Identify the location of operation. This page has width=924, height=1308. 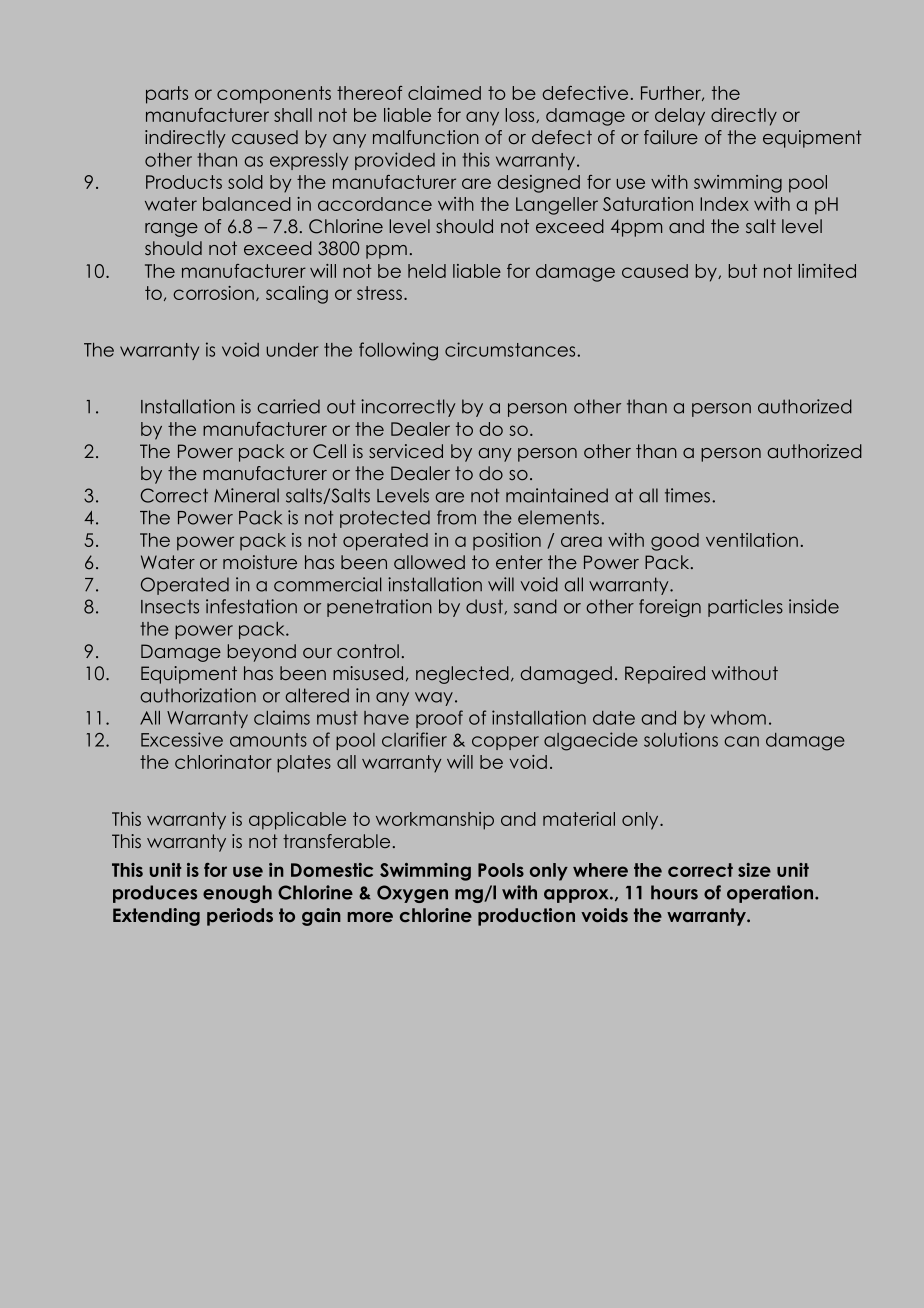
(771, 894).
